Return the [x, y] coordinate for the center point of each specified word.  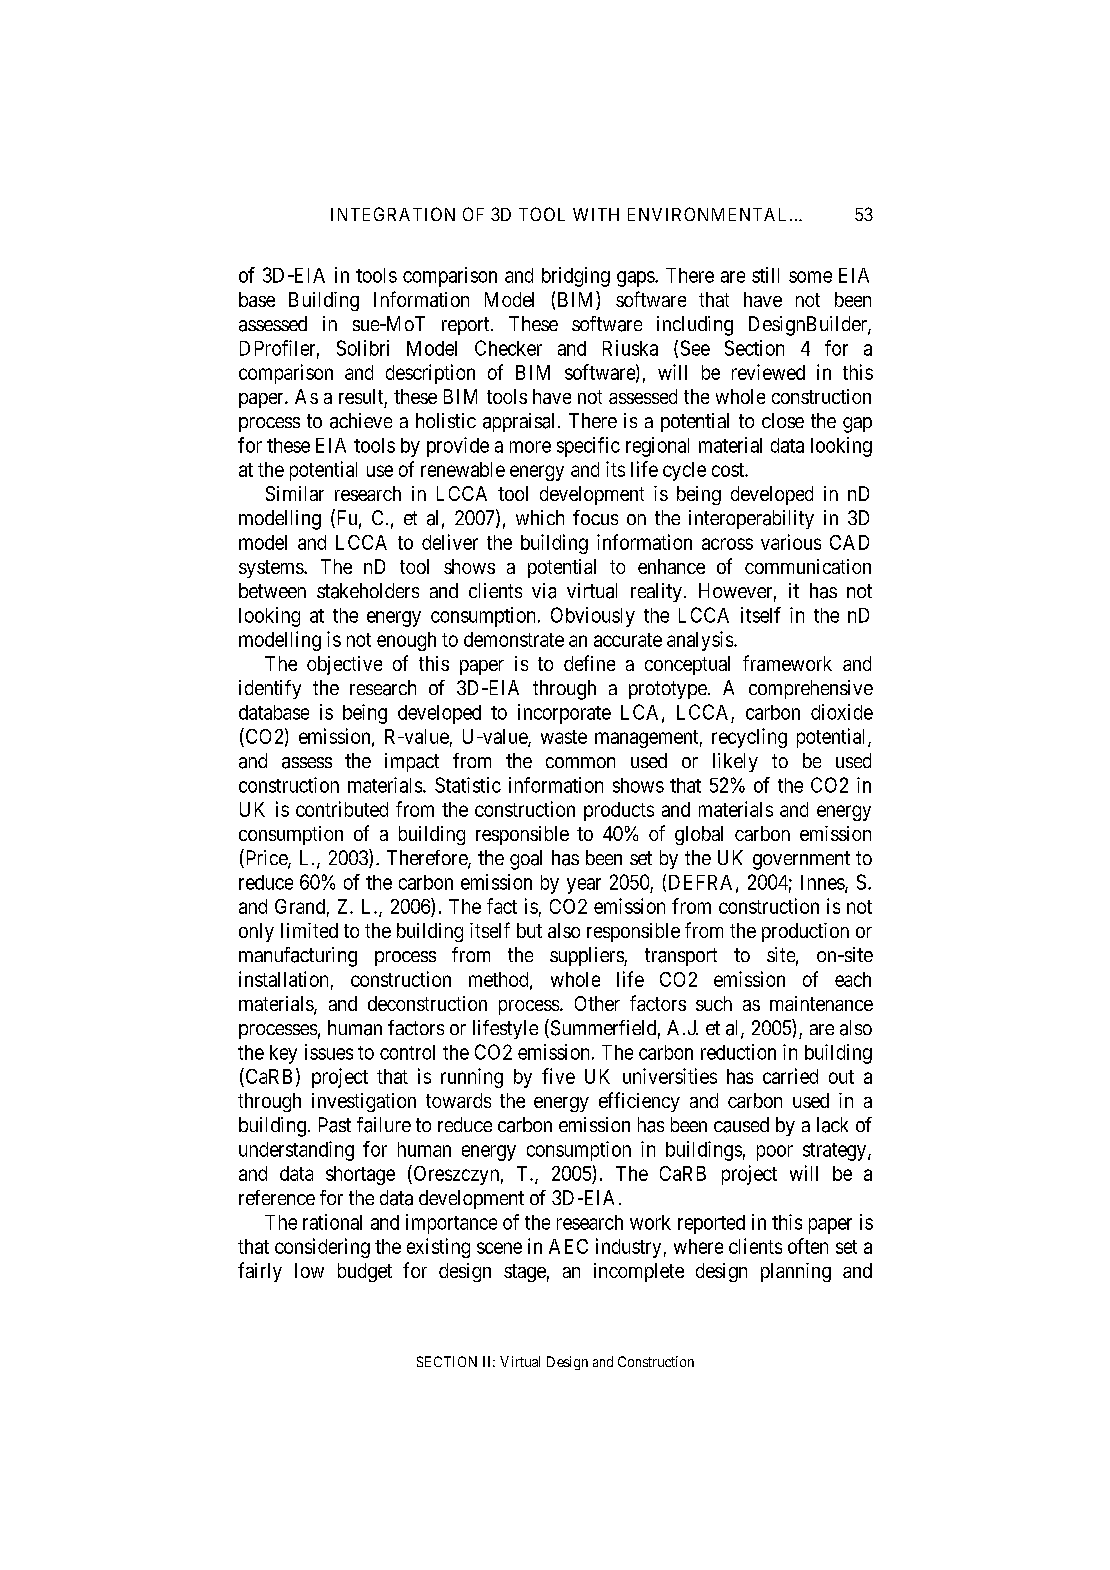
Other [597, 1003]
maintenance [821, 1003]
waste [564, 737]
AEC [568, 1246]
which [540, 517]
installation [283, 979]
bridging [576, 277]
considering [322, 1248]
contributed [342, 809]
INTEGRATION [393, 214]
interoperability [751, 519]
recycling [749, 738]
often [808, 1246]
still [765, 275]
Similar [295, 493]
